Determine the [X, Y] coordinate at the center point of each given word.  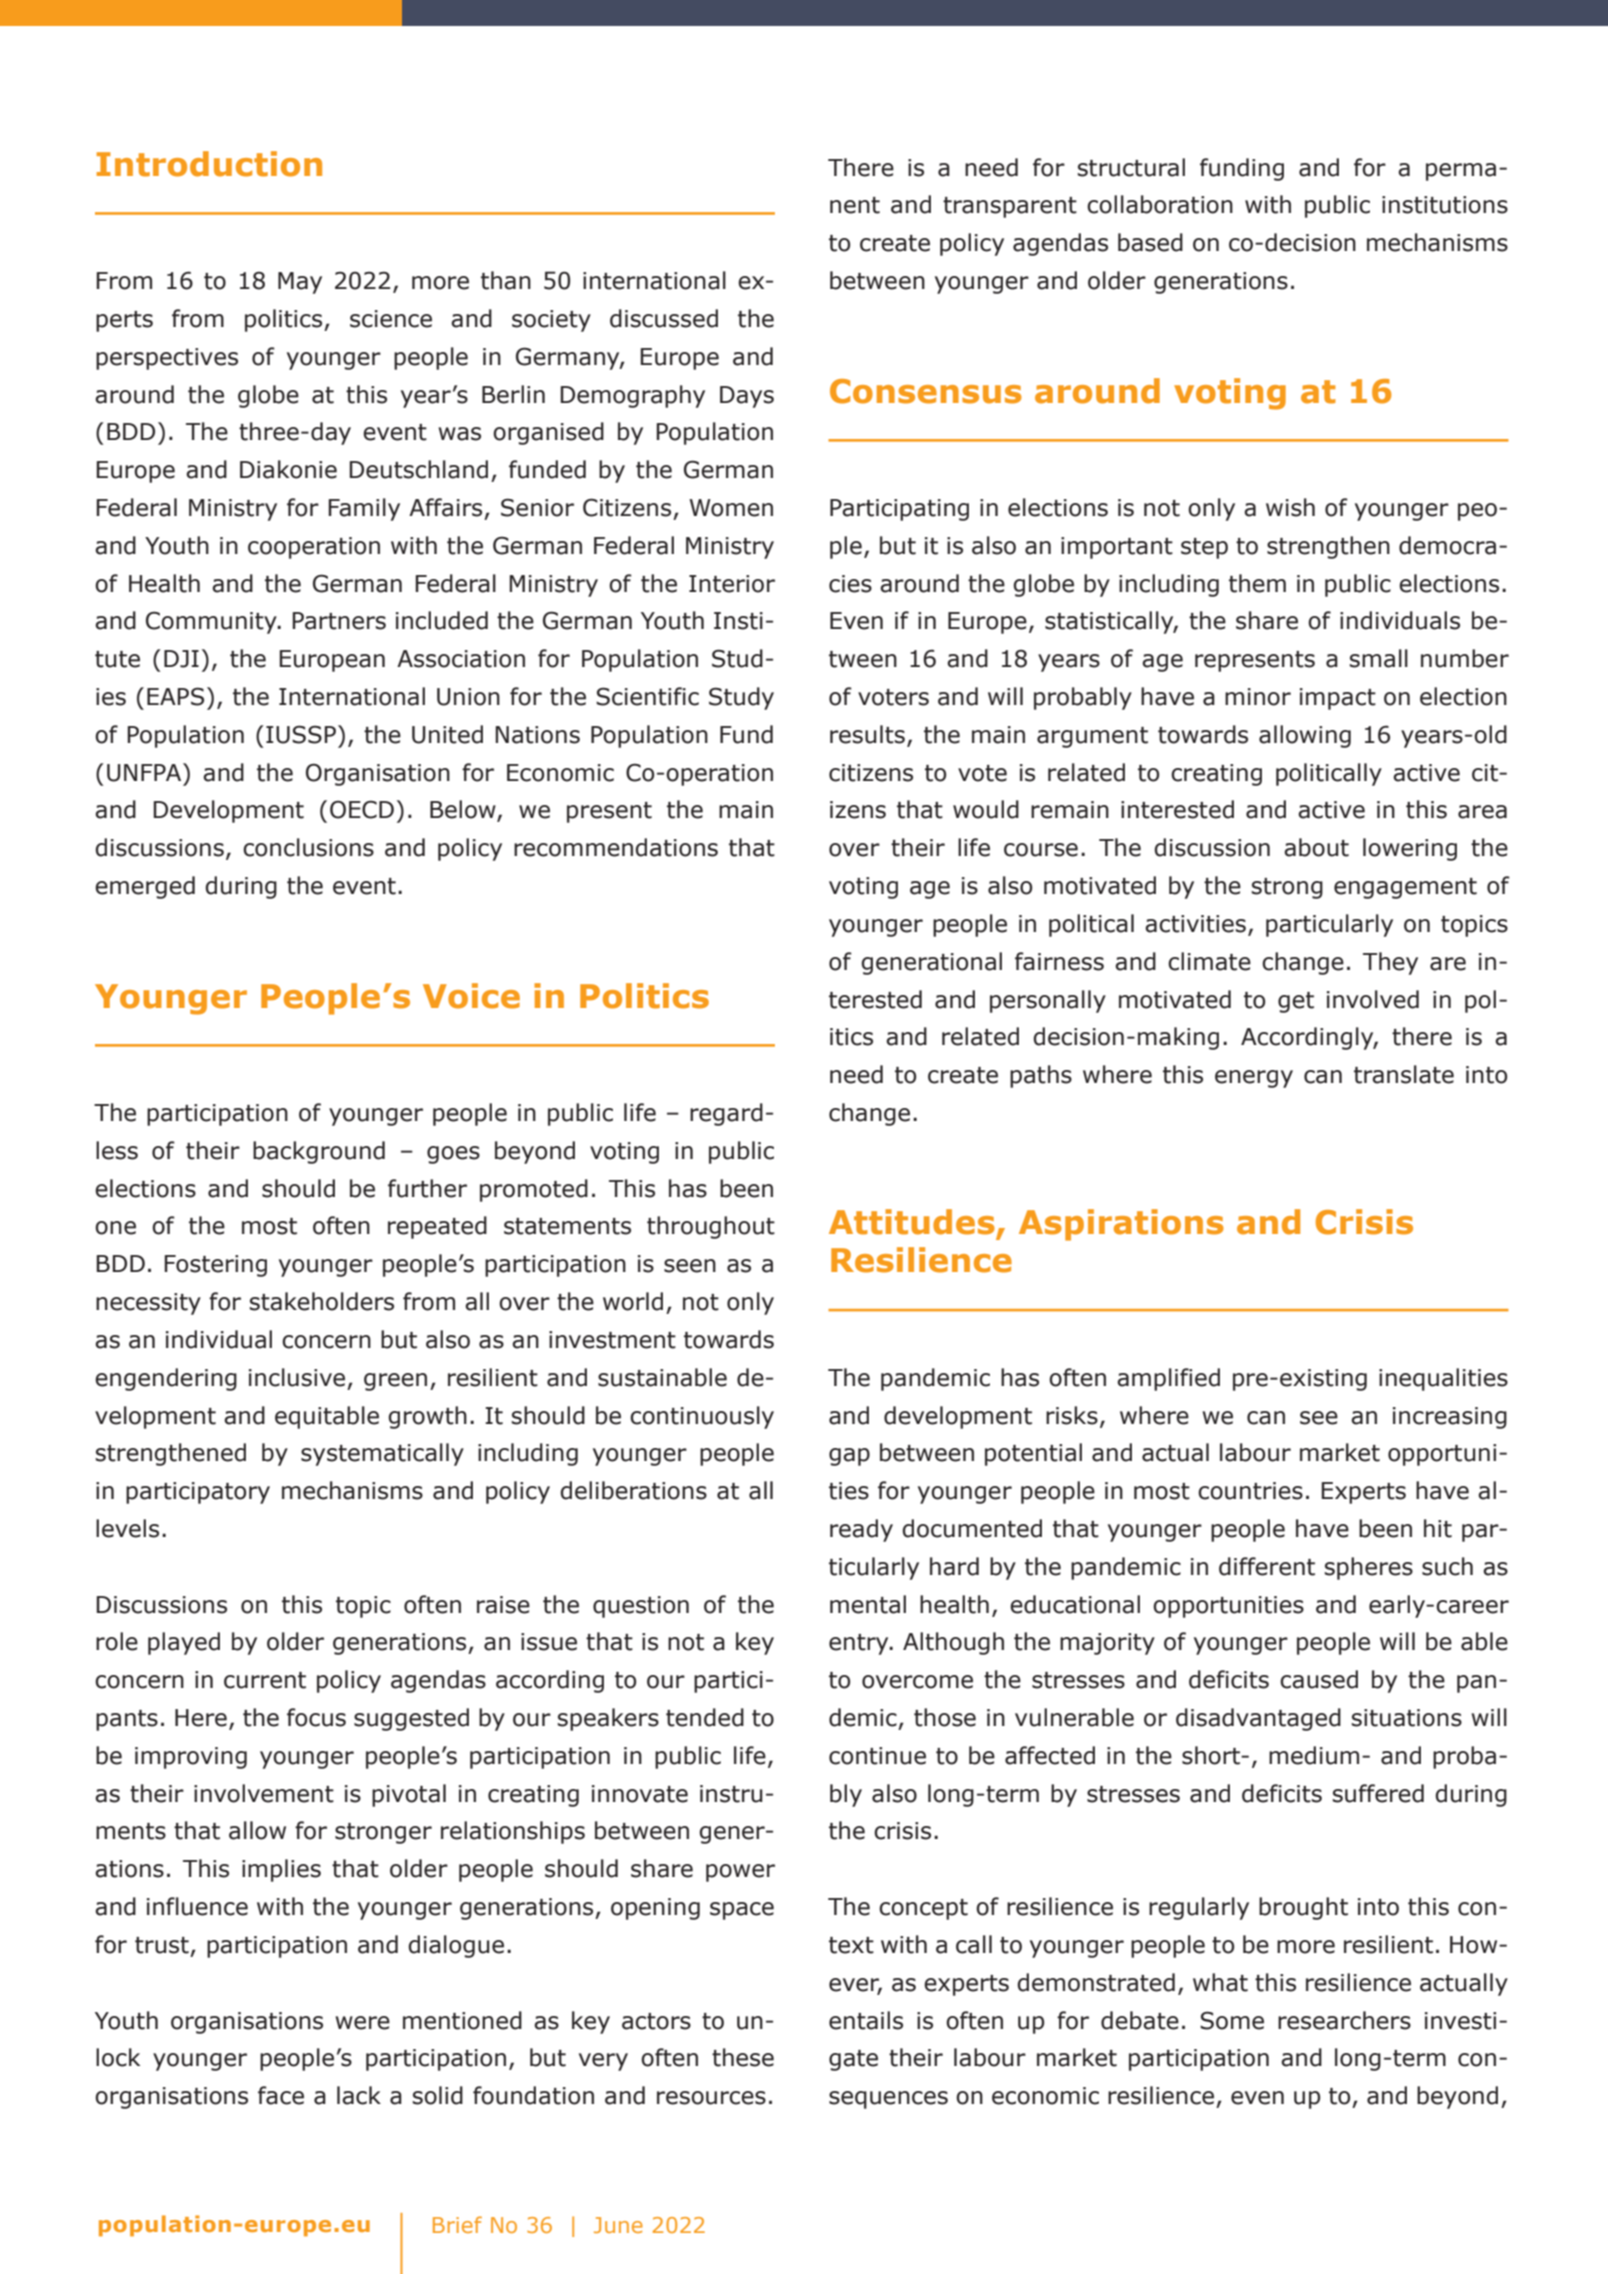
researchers [1344, 2020]
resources [711, 2098]
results [867, 734]
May [300, 283]
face [281, 2095]
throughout [711, 1227]
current [265, 1680]
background [319, 1152]
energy [1254, 1079]
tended [705, 1717]
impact [1338, 699]
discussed [664, 318]
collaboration [1160, 204]
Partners [339, 621]
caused [1319, 1679]
